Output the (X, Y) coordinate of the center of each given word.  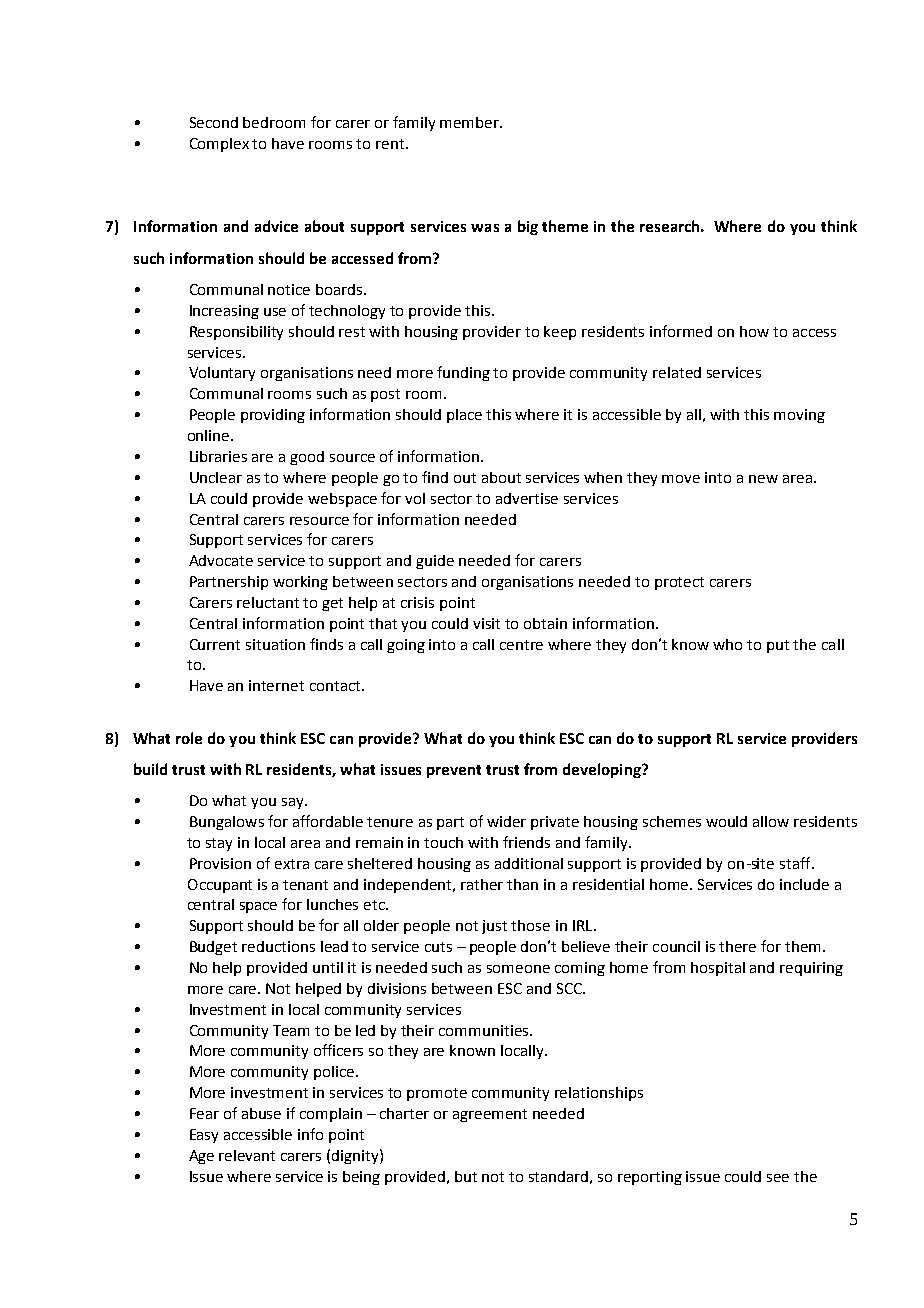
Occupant (220, 886)
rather (482, 884)
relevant (247, 1155)
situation (275, 644)
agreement (490, 1115)
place (464, 416)
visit (486, 623)
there (737, 946)
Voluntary (222, 374)
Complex (219, 145)
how (754, 331)
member (470, 122)
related (677, 372)
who (727, 644)
